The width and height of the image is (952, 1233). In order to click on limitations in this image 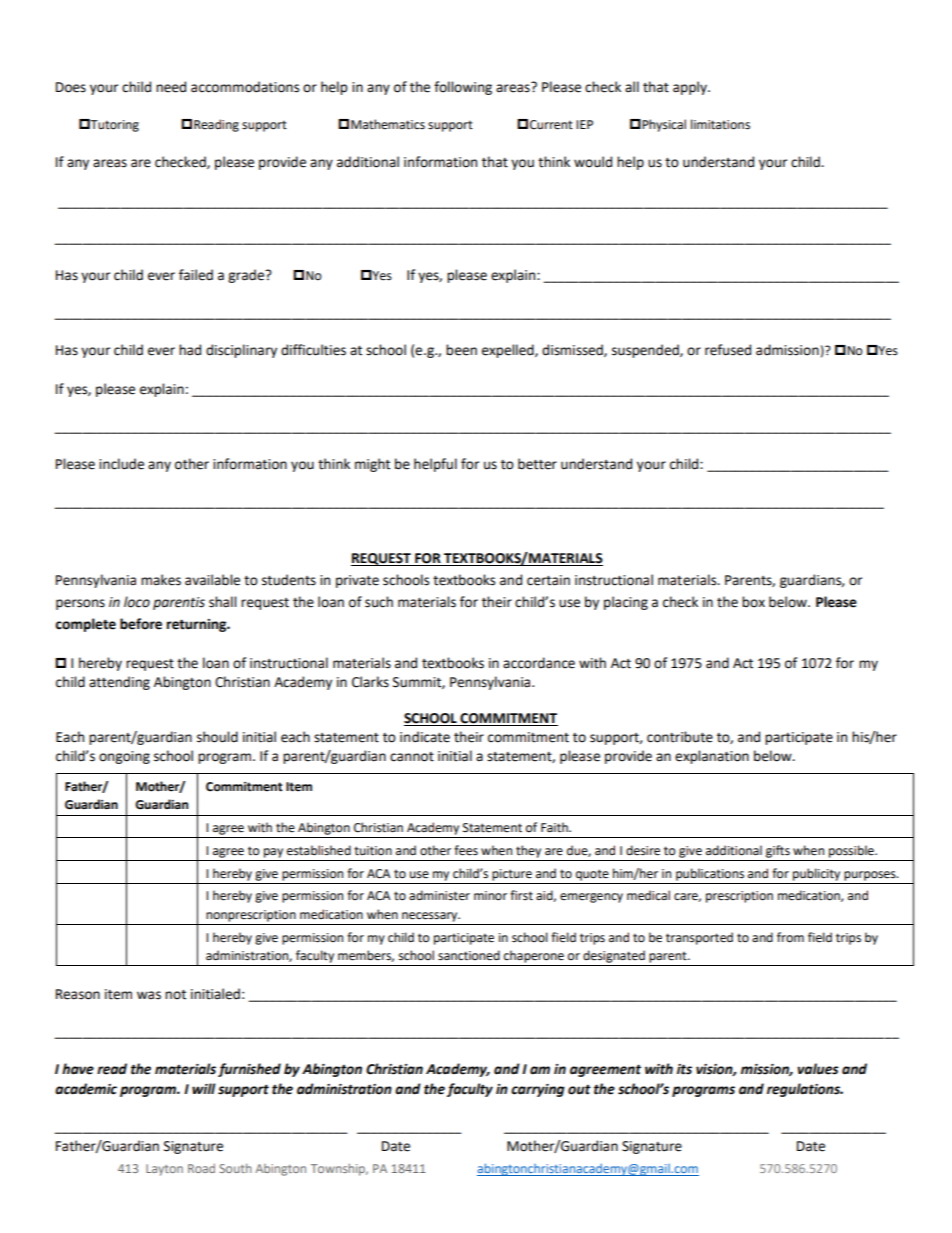, I will do `click(720, 124)`.
